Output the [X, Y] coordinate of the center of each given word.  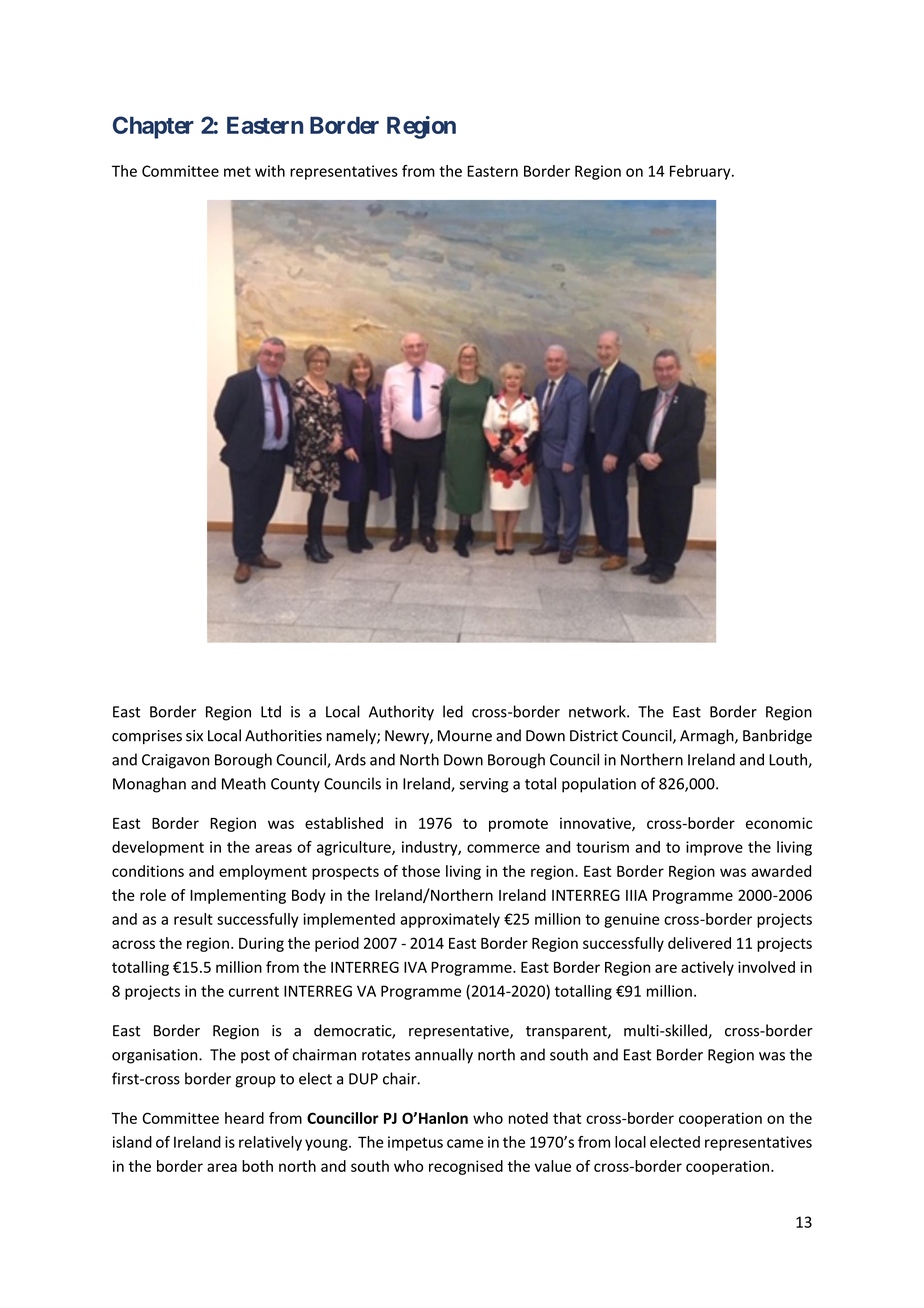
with [270, 171]
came [465, 1143]
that [567, 1118]
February [701, 172]
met [237, 171]
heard [244, 1118]
